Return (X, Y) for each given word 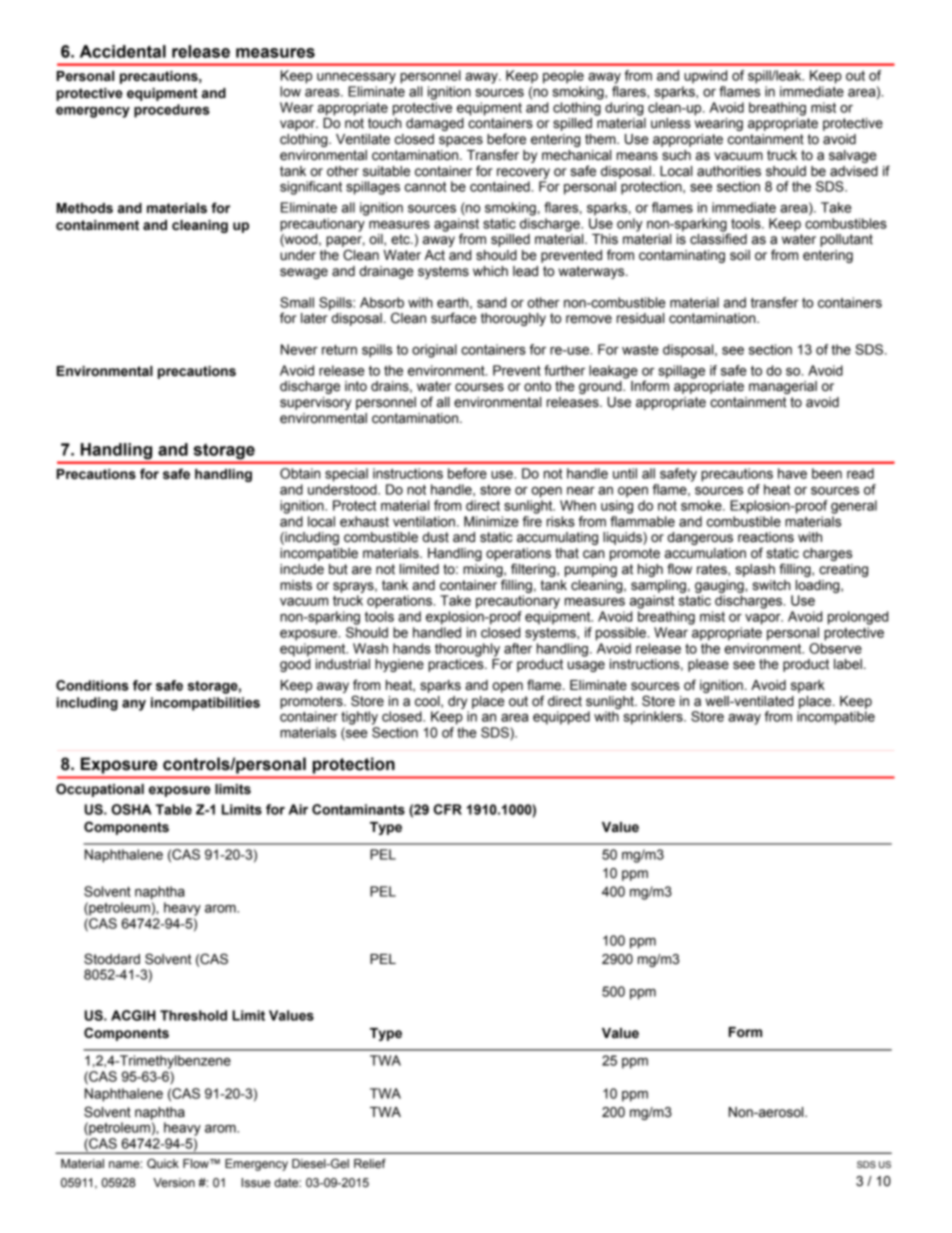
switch (771, 585)
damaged (435, 124)
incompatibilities (205, 704)
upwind (705, 77)
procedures (172, 111)
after (518, 648)
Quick (163, 1164)
